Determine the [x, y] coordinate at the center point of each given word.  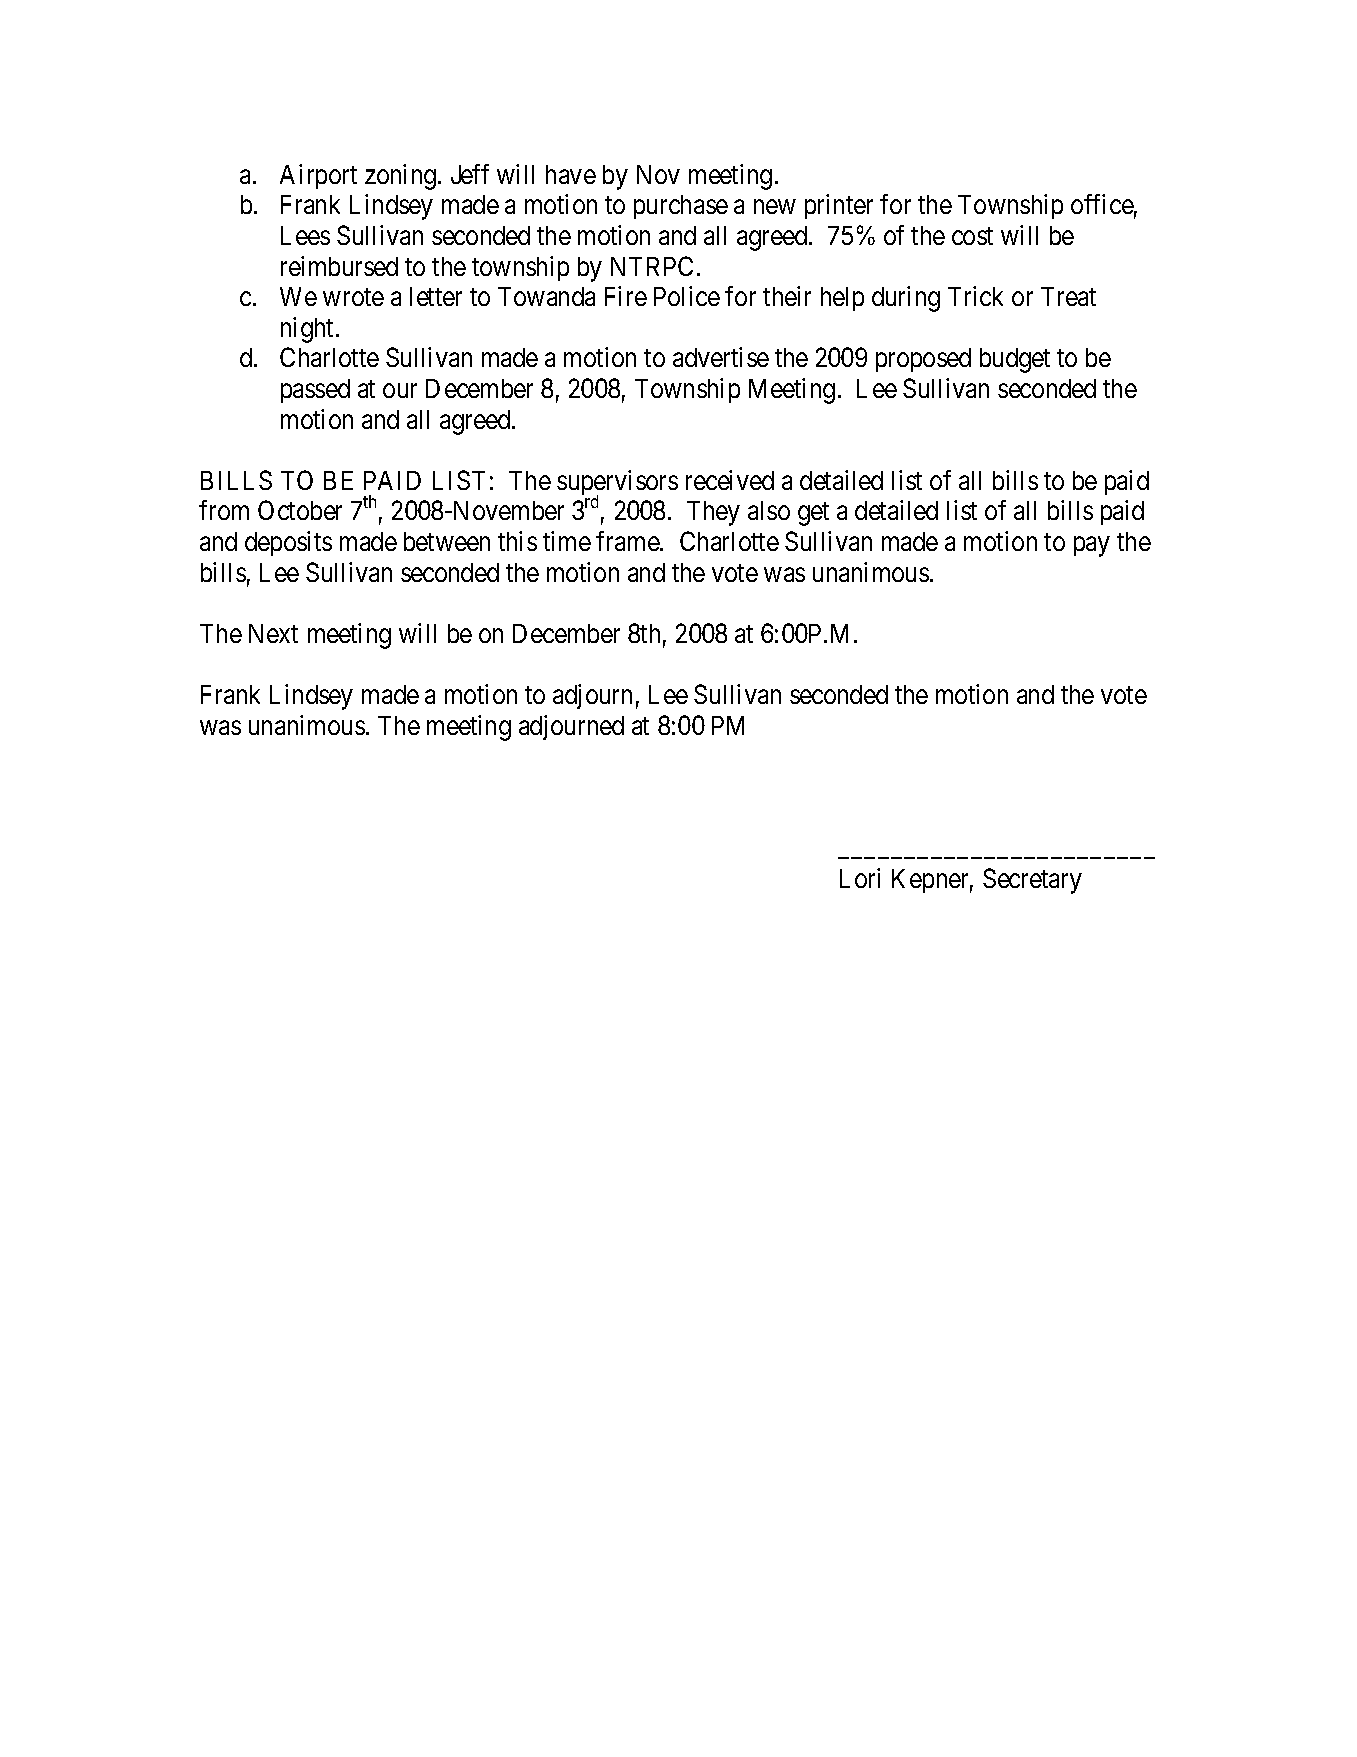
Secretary [1032, 881]
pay [1091, 547]
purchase [681, 207]
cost [972, 236]
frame [628, 541]
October [300, 510]
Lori [860, 878]
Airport [318, 176]
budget [1015, 360]
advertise [721, 357]
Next [273, 633]
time [567, 541]
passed [315, 391]
